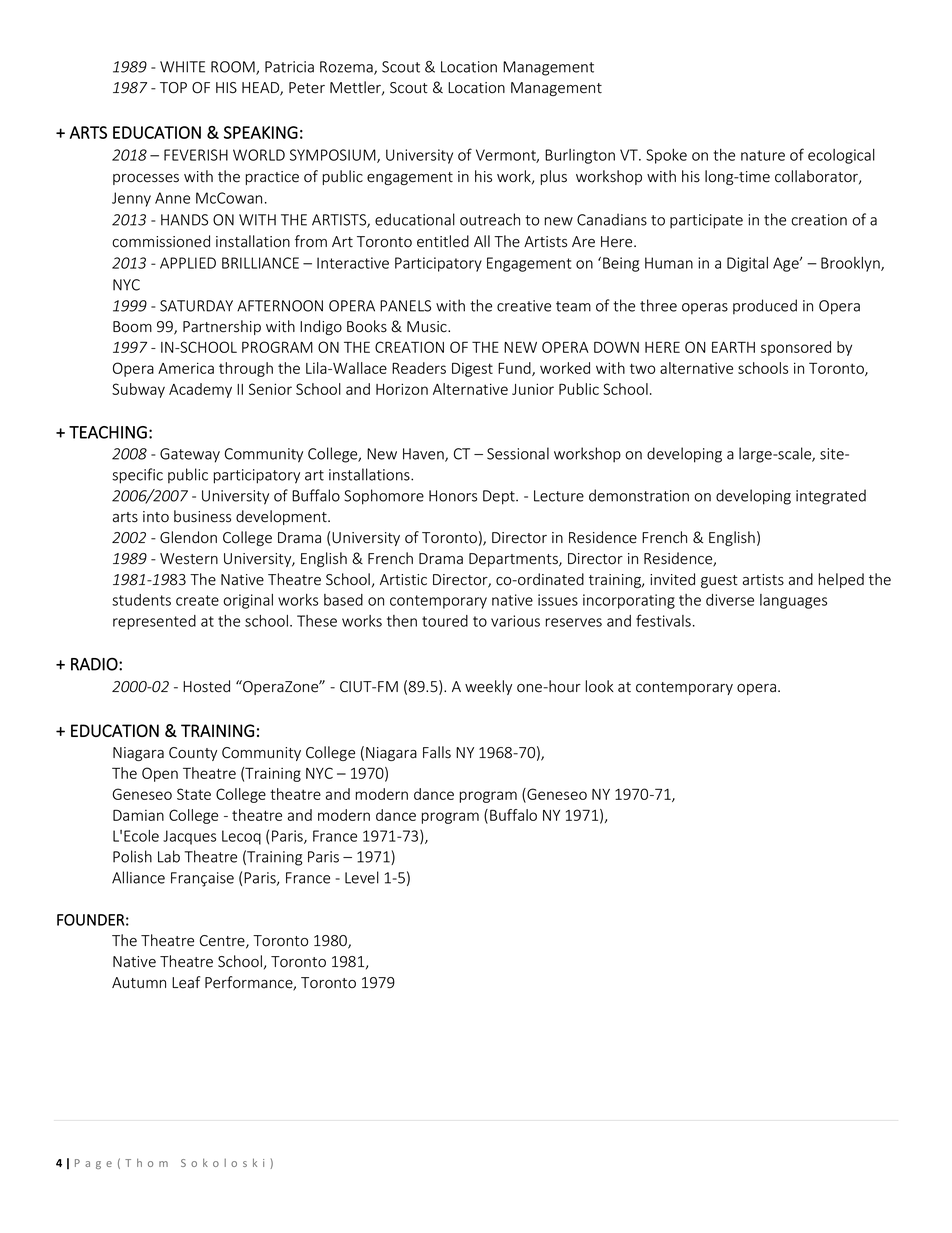 The height and width of the document is (1233, 952). What do you see at coordinates (831, 497) in the document?
I see `integrated` at bounding box center [831, 497].
